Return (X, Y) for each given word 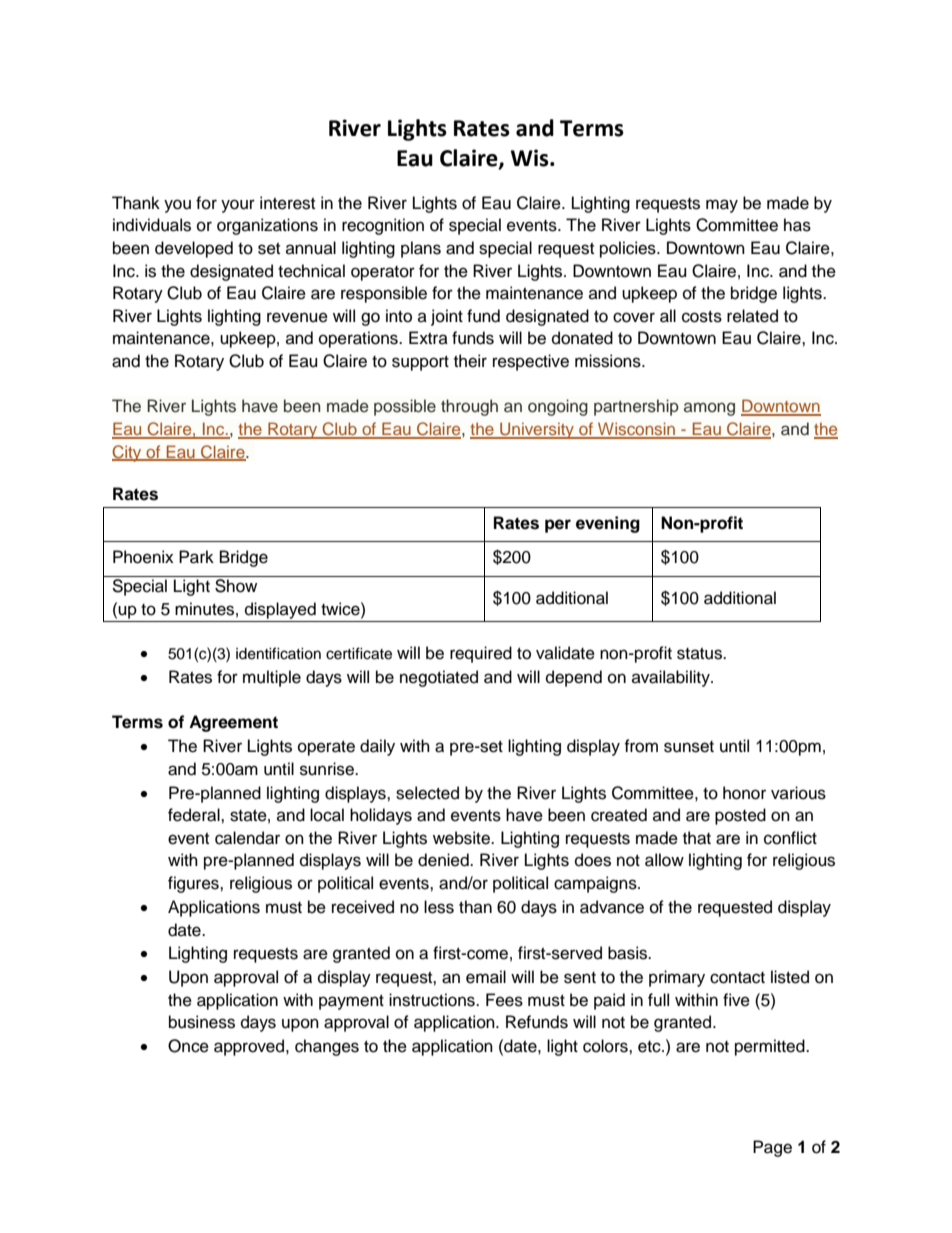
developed (194, 249)
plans (421, 249)
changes (327, 1047)
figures (194, 884)
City (128, 453)
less (439, 907)
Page (772, 1148)
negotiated (439, 678)
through (469, 407)
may (722, 206)
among (709, 409)
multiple (272, 678)
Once (188, 1046)
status (701, 654)
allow (664, 860)
